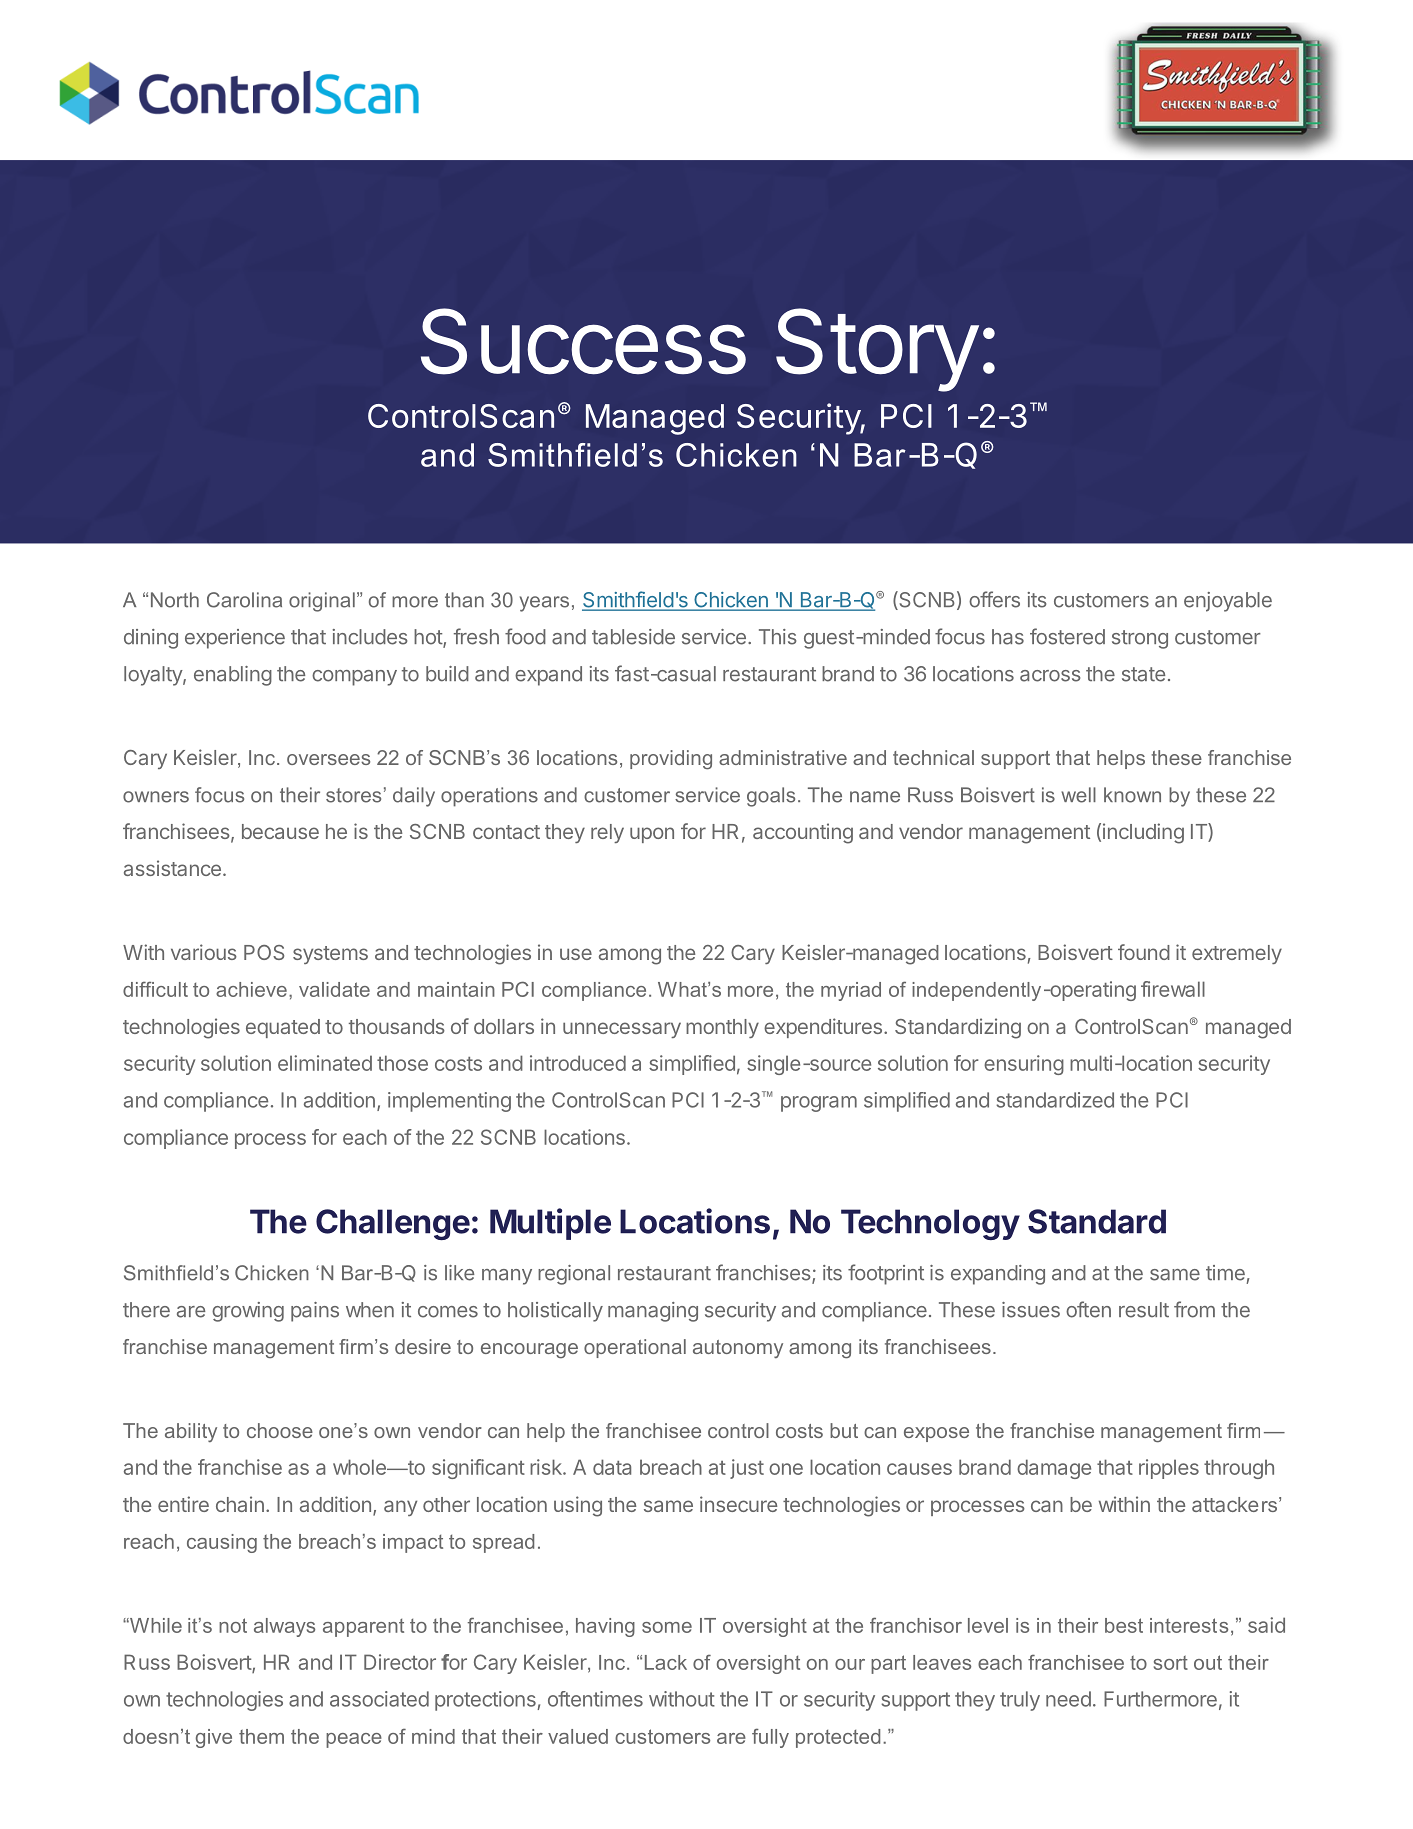  What do you see at coordinates (1144, 952) in the screenshot?
I see `found` at bounding box center [1144, 952].
